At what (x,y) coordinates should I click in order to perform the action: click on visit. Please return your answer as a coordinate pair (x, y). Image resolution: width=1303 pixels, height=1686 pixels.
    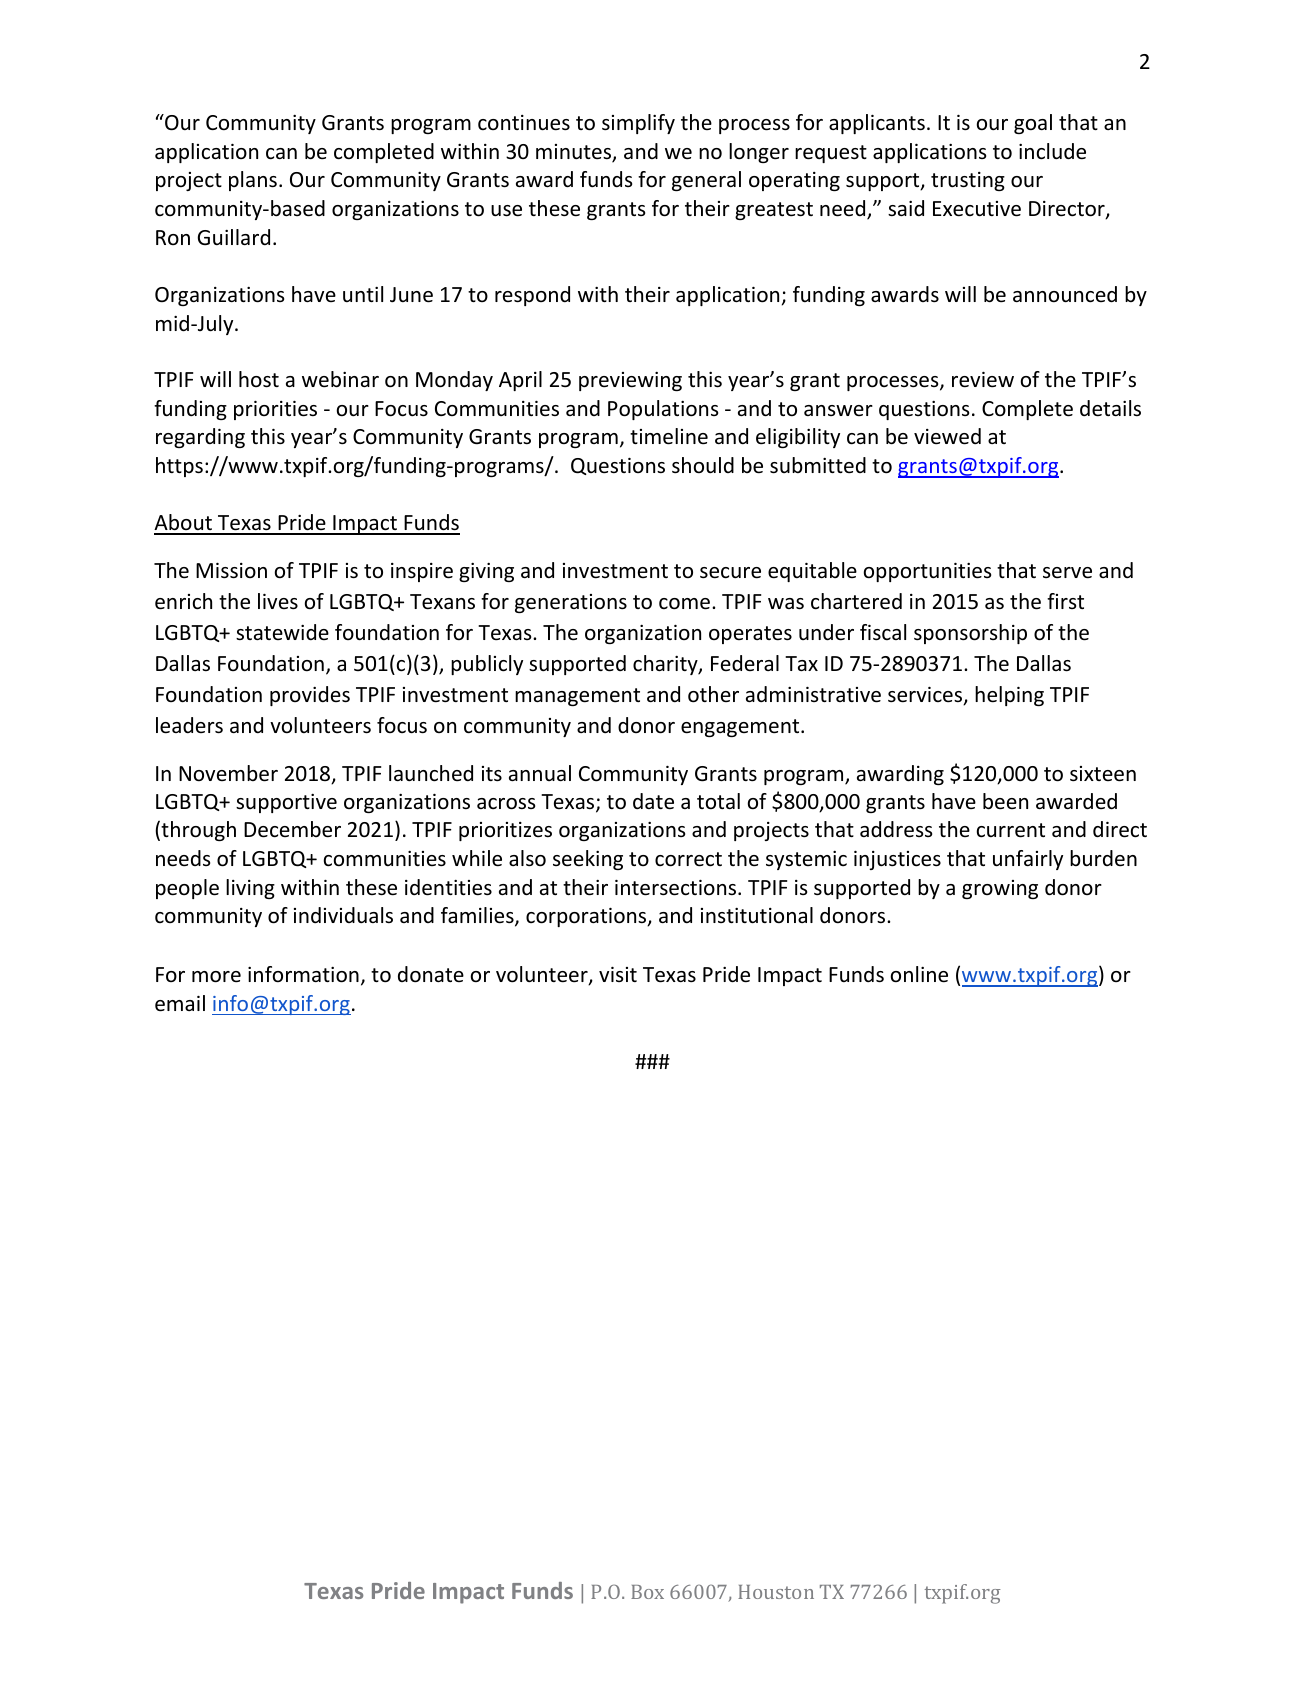
    Looking at the image, I should click on (618, 974).
